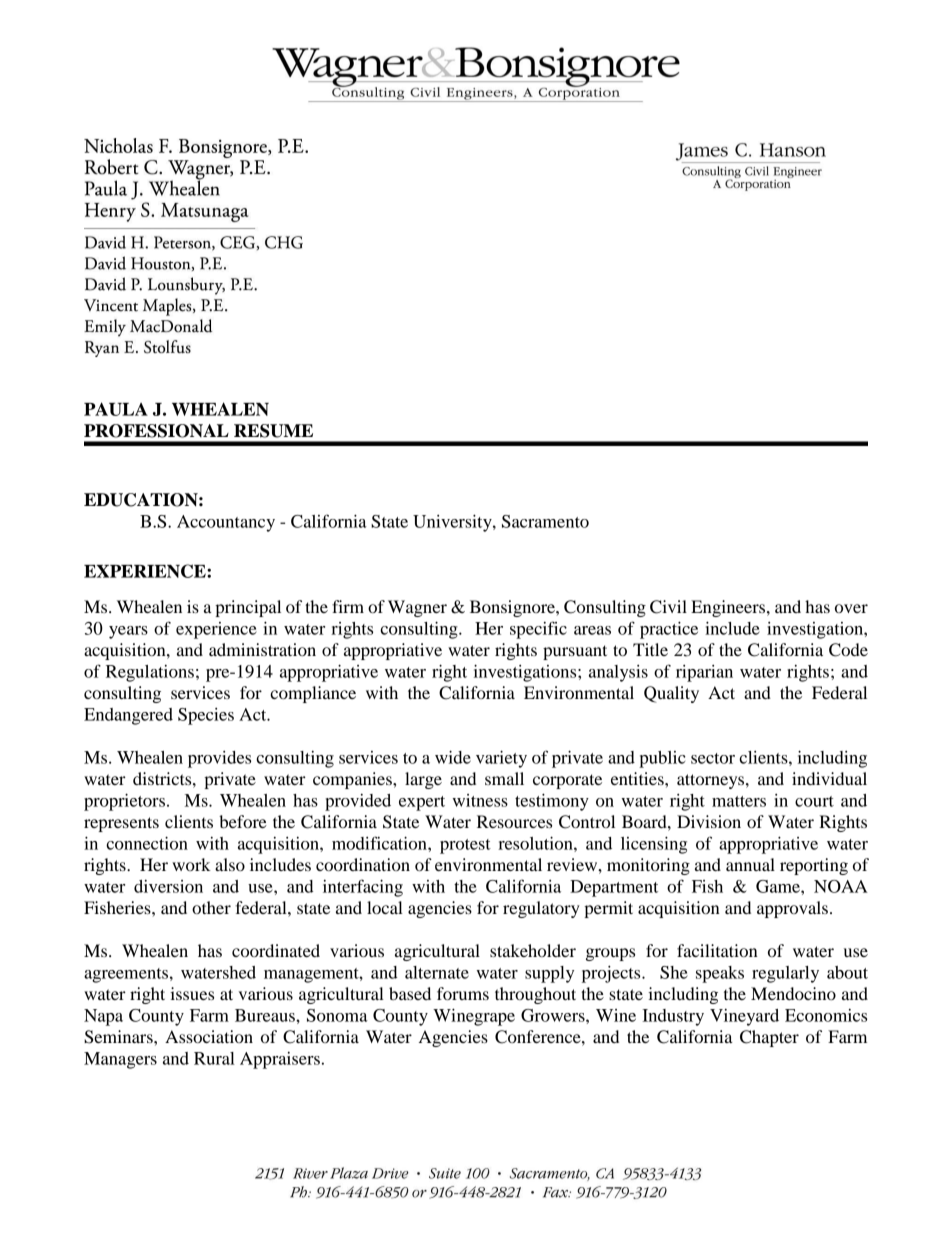 The image size is (952, 1233). What do you see at coordinates (209, 1036) in the screenshot?
I see `Association` at bounding box center [209, 1036].
